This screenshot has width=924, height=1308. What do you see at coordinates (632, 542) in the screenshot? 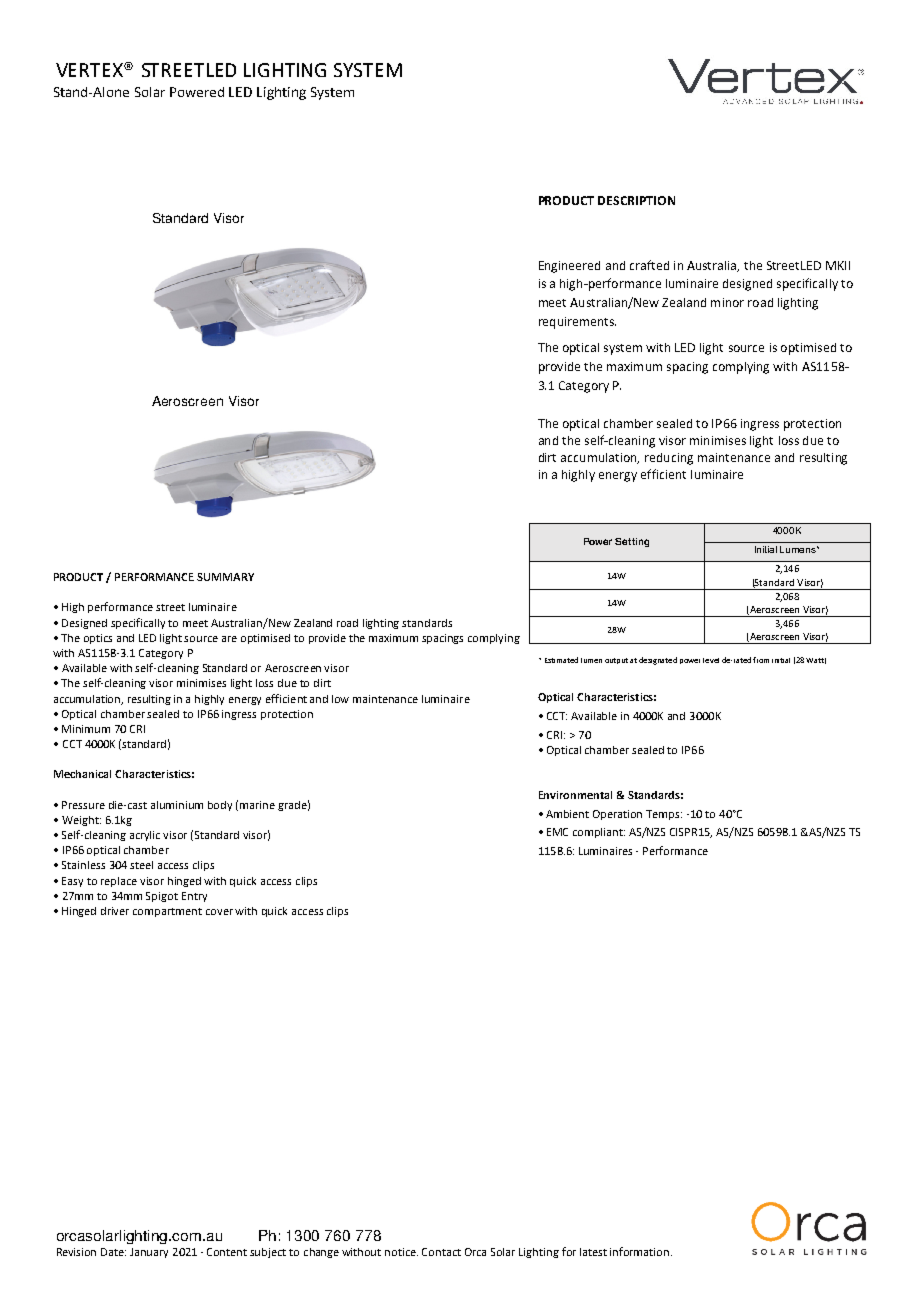
I see `Setting` at bounding box center [632, 542].
